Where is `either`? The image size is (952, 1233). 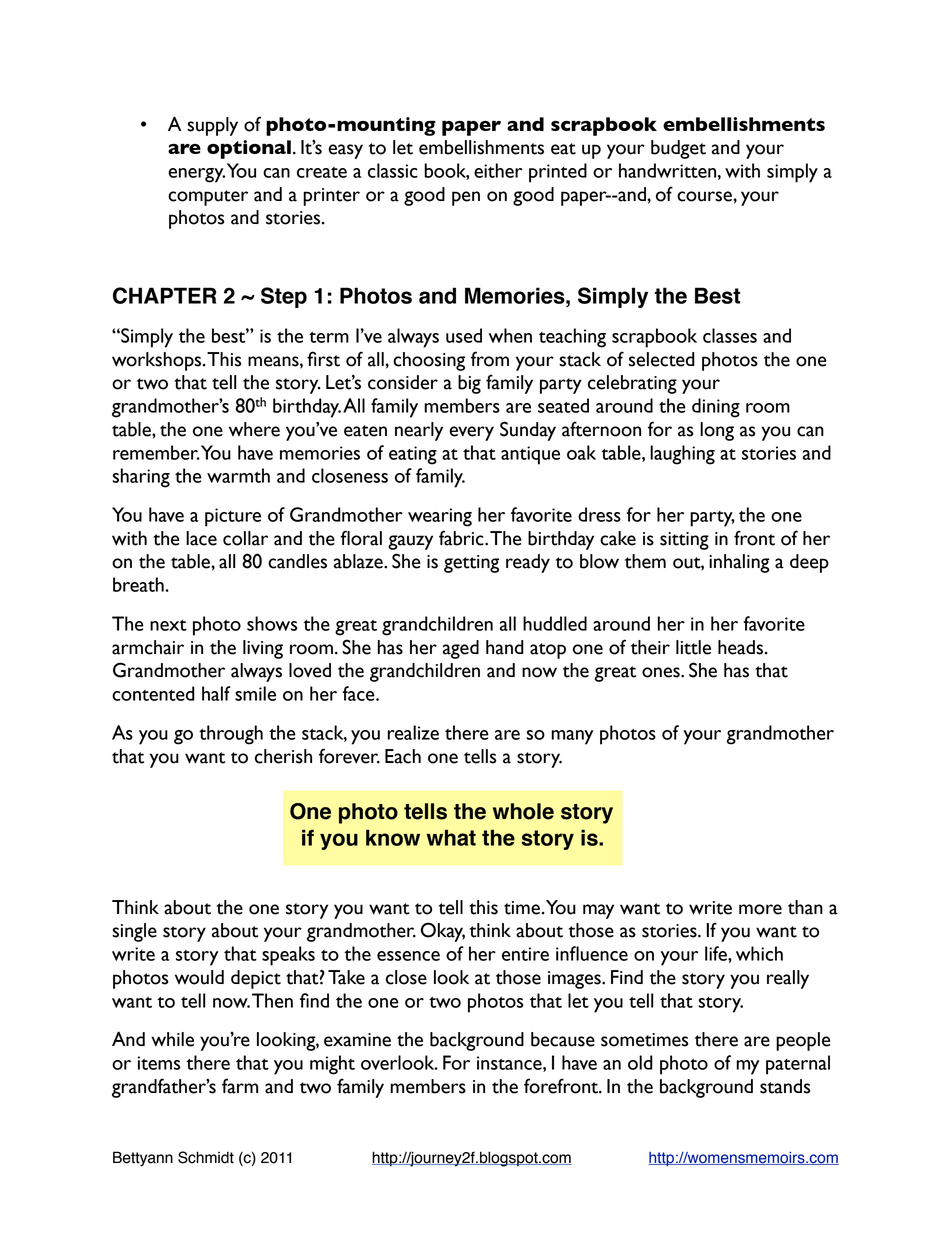 either is located at coordinates (498, 170).
